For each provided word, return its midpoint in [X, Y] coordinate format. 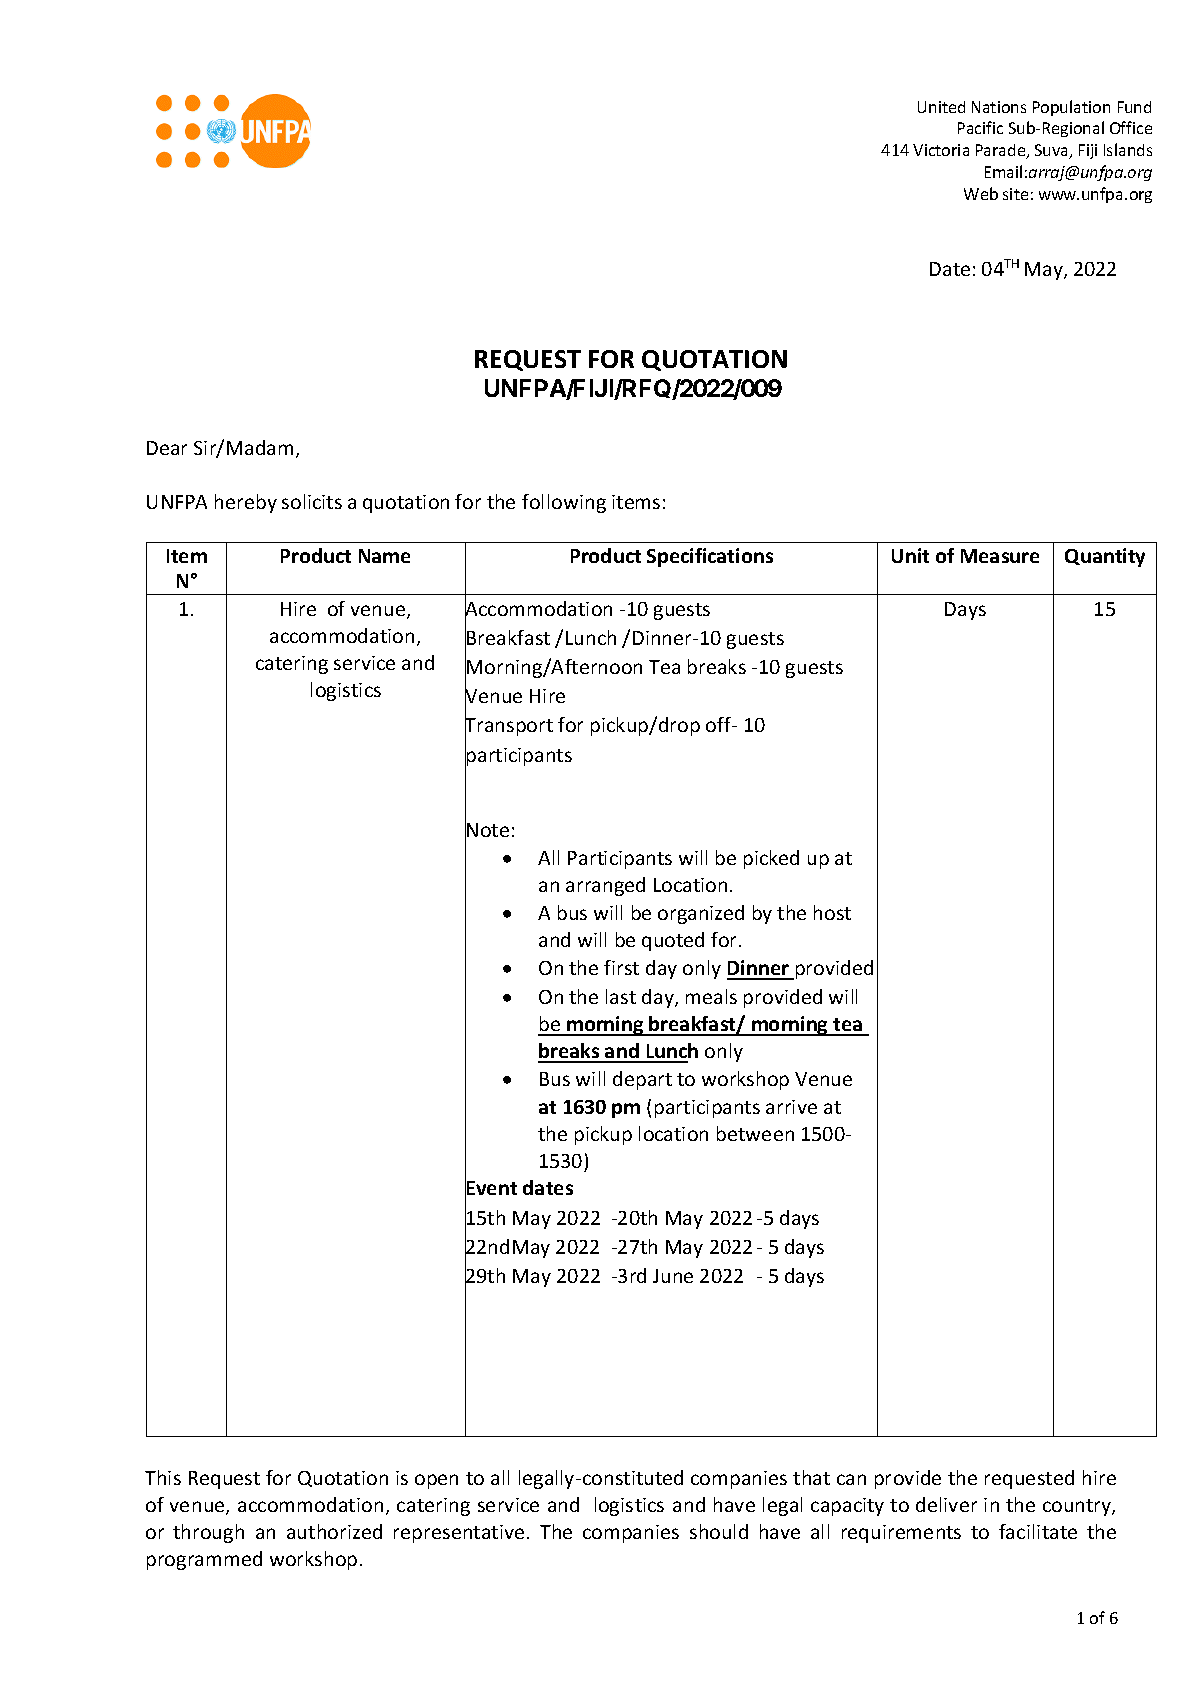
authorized [334, 1531]
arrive [791, 1107]
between [755, 1133]
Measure [1000, 556]
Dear [167, 448]
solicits [312, 501]
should [719, 1531]
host [832, 912]
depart [642, 1080]
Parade [1002, 151]
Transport [509, 727]
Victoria [941, 150]
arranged [605, 886]
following [564, 503]
